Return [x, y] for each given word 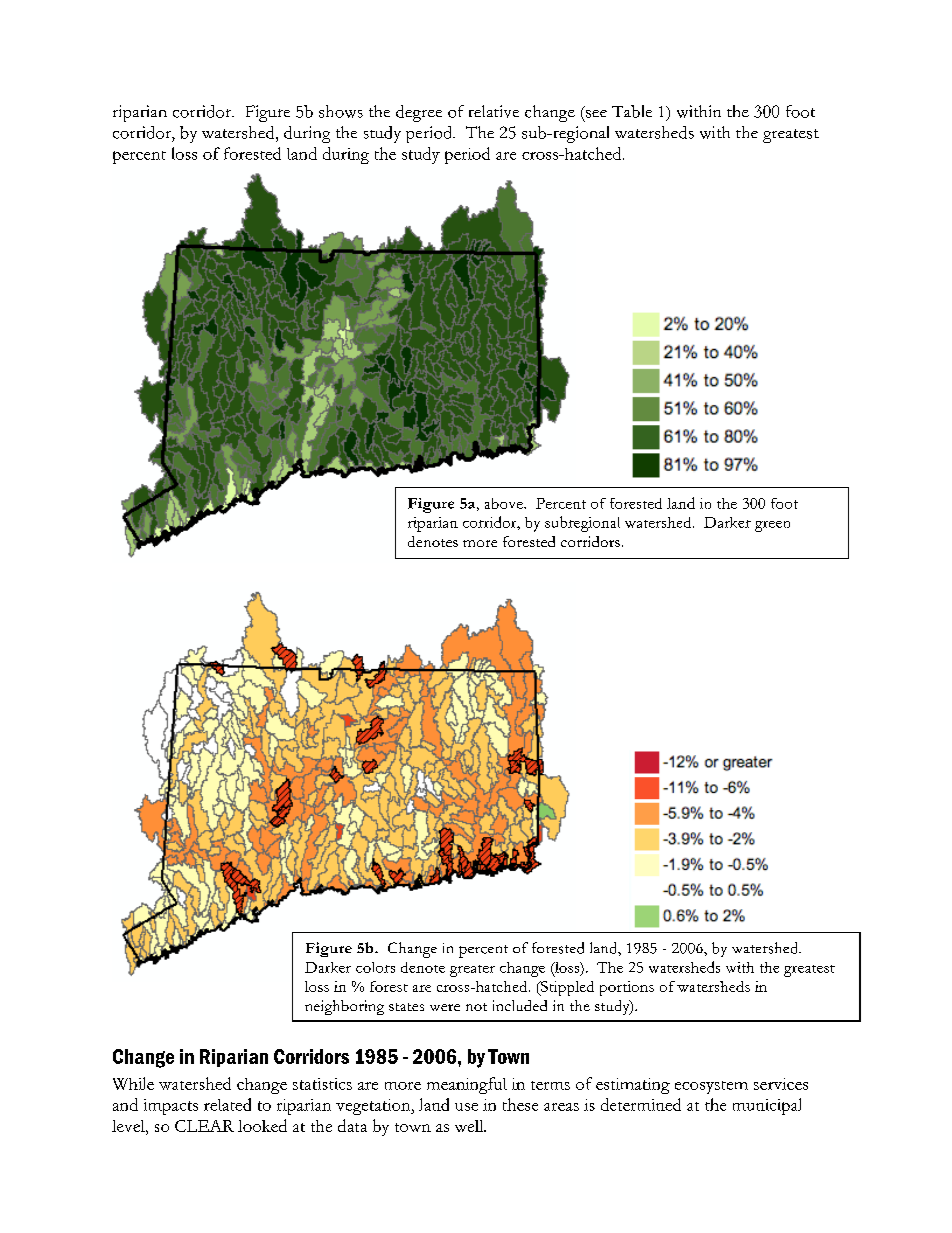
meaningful [467, 1085]
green [772, 526]
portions [627, 988]
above [505, 503]
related [227, 1104]
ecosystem [711, 1087]
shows [341, 111]
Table [632, 111]
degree [419, 113]
